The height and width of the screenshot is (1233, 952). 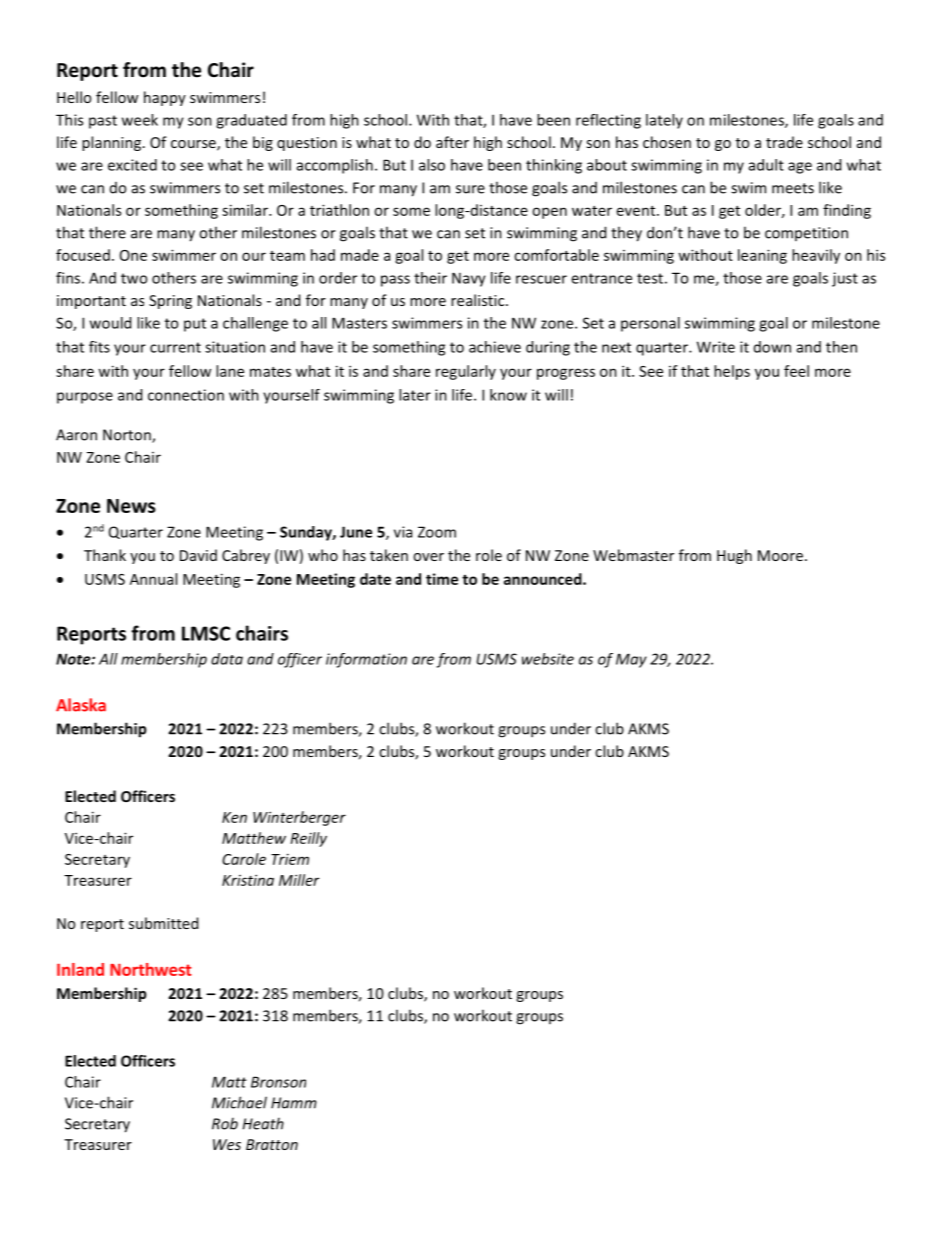 I want to click on May, so click(x=631, y=660).
